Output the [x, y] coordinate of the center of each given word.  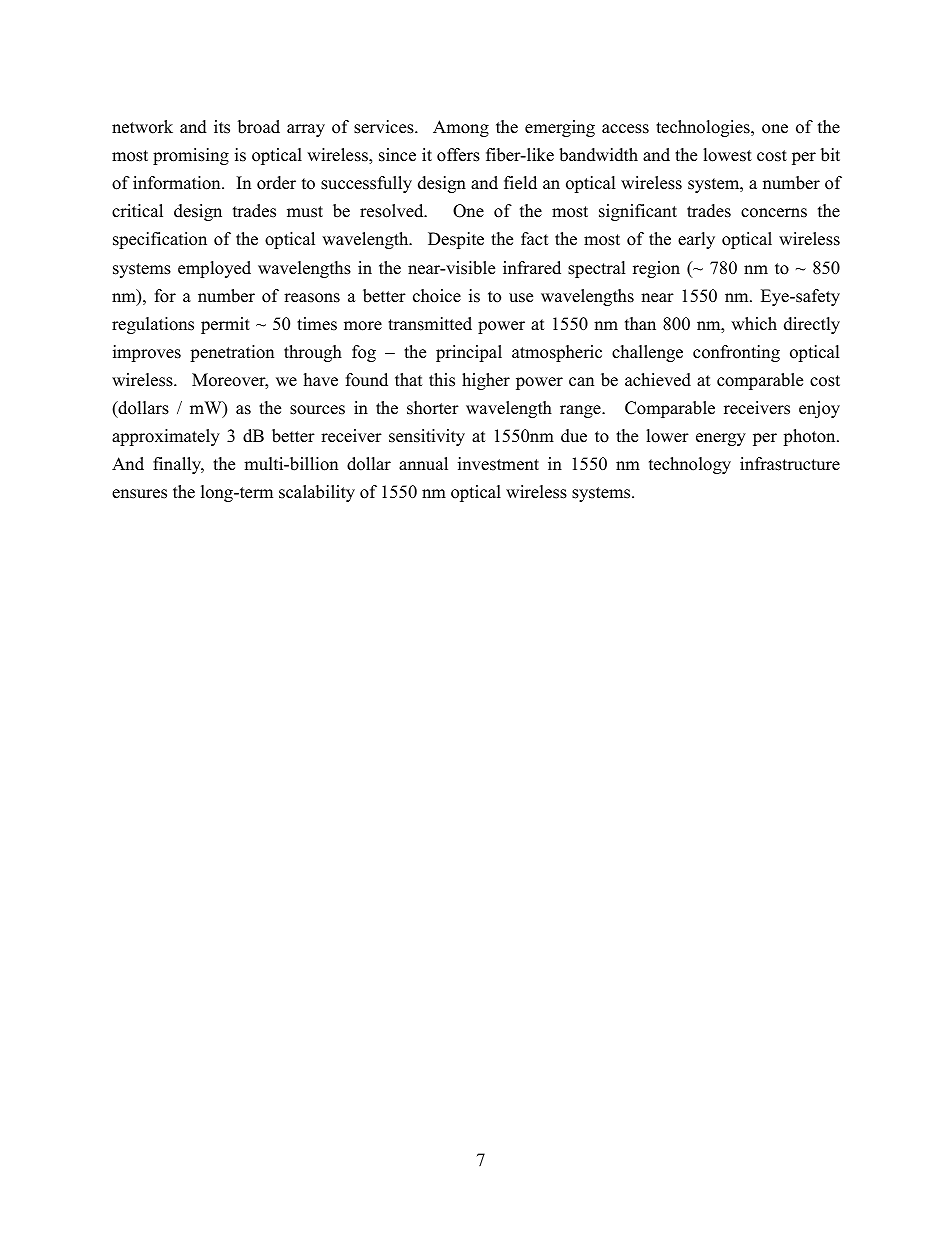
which [754, 324]
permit [225, 325]
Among [461, 128]
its [222, 127]
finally [178, 465]
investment [498, 464]
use [521, 298]
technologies [704, 128]
